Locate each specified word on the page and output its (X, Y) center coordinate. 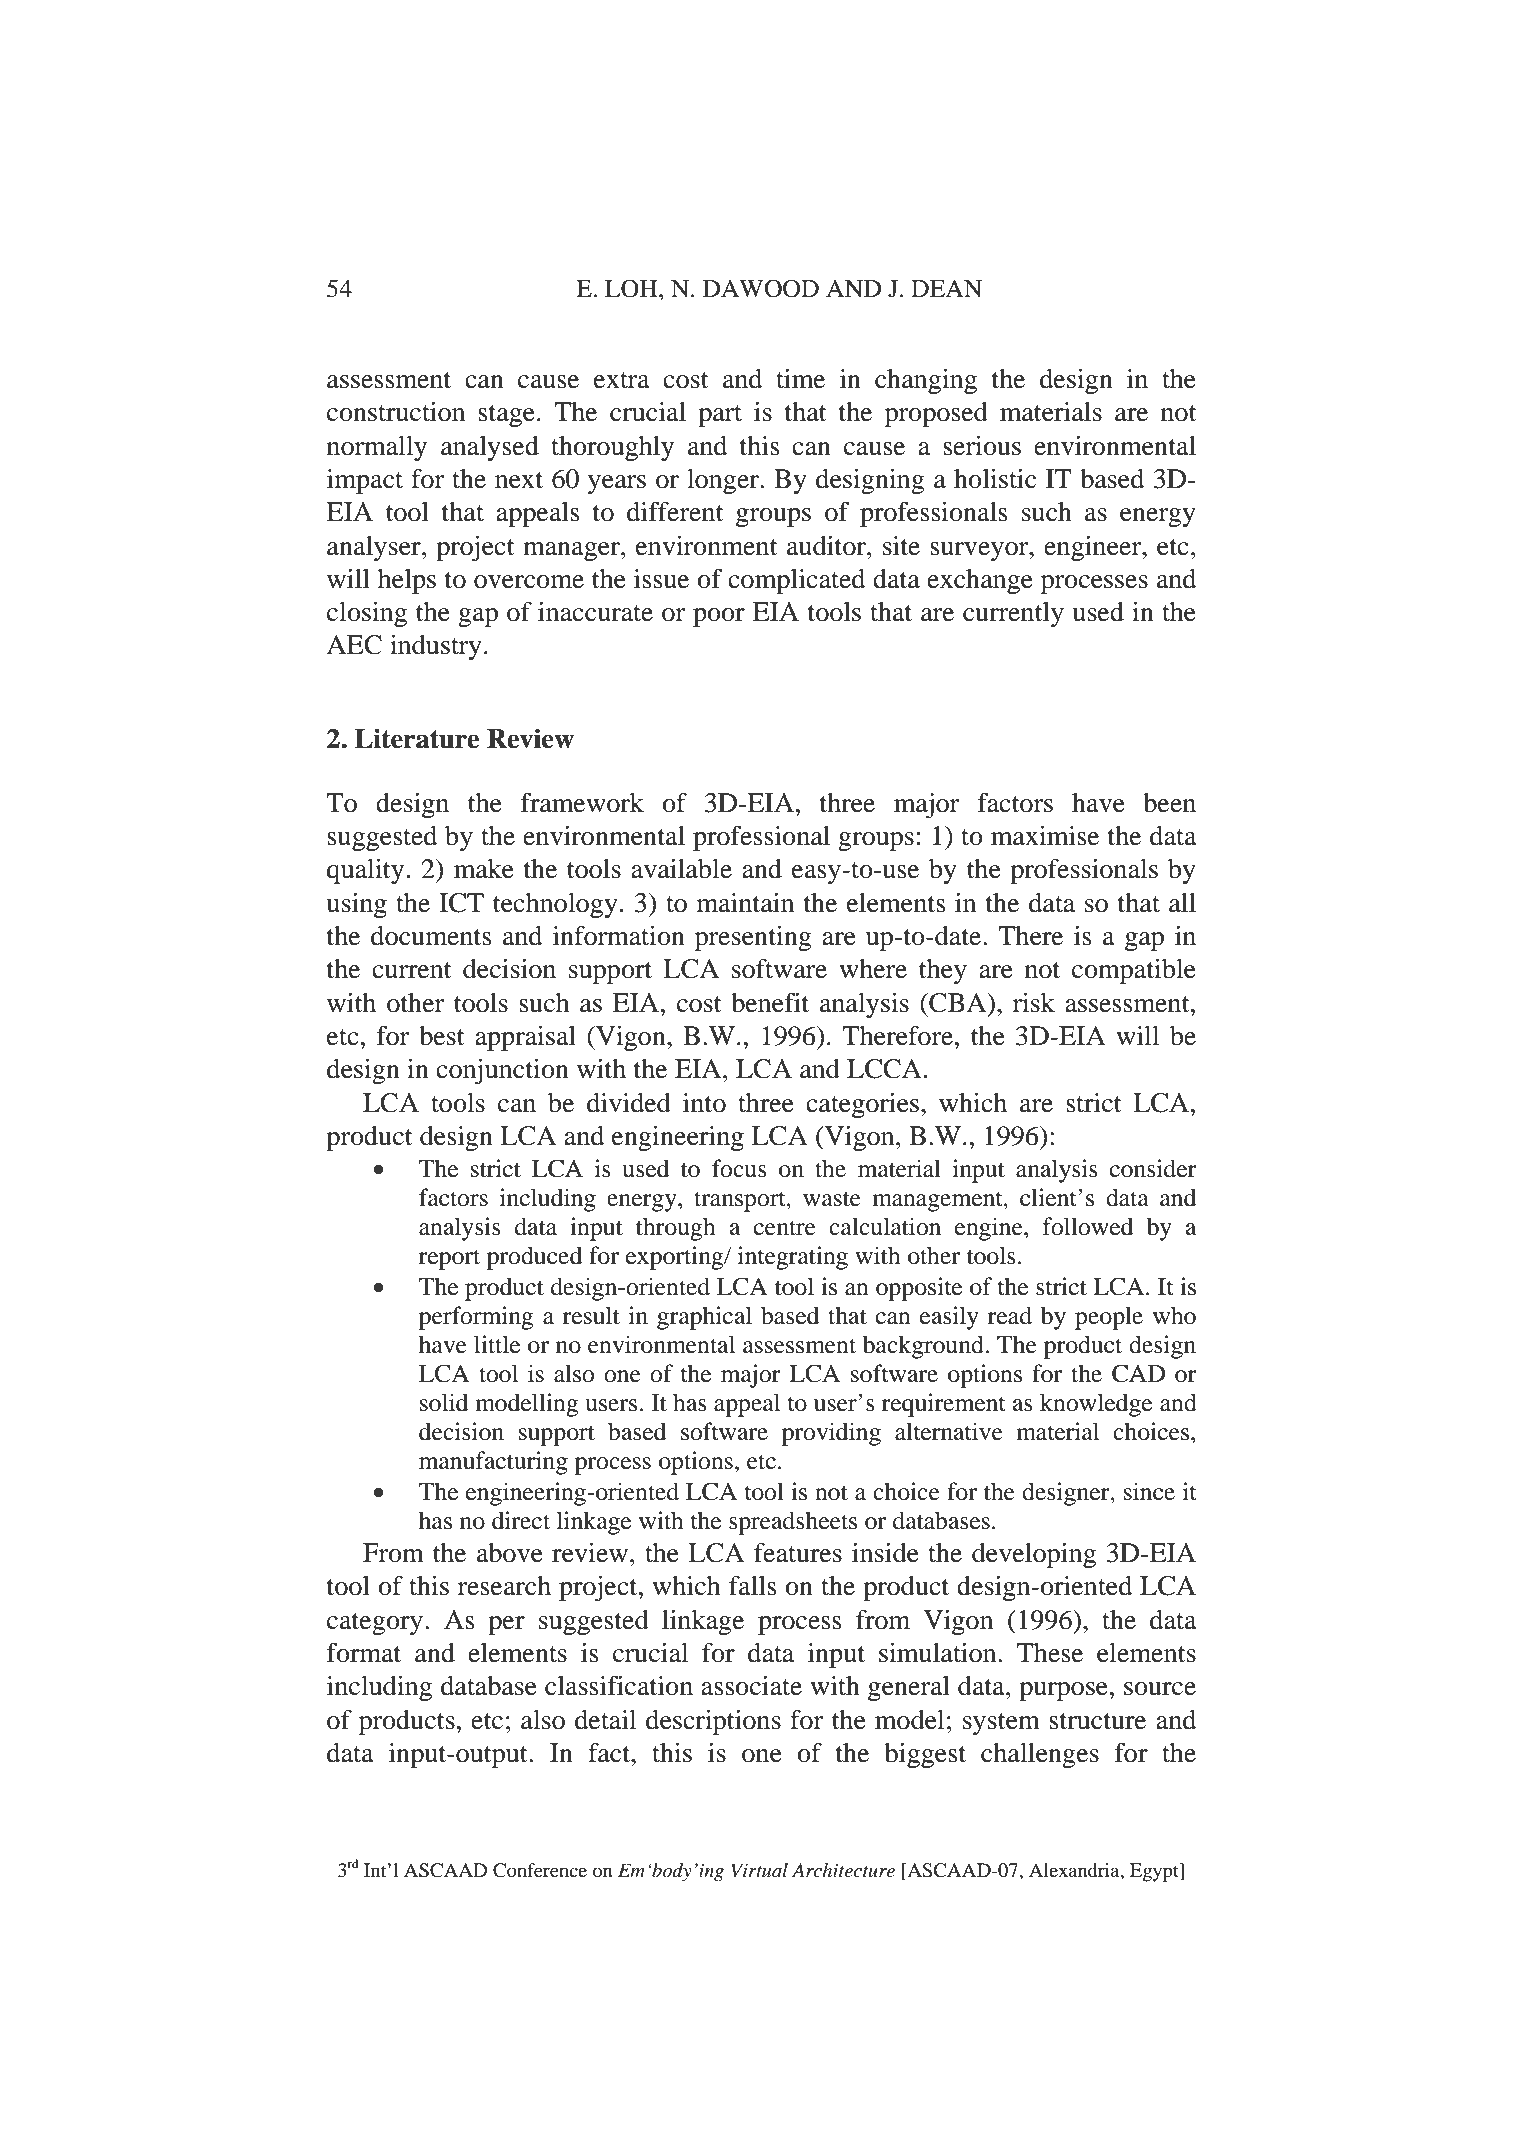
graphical (704, 1318)
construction (396, 412)
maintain (745, 903)
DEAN (946, 288)
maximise (1045, 836)
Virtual (759, 1870)
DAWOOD (761, 288)
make (484, 869)
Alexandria (1075, 1870)
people (1109, 1318)
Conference (540, 1870)
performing (476, 1318)
